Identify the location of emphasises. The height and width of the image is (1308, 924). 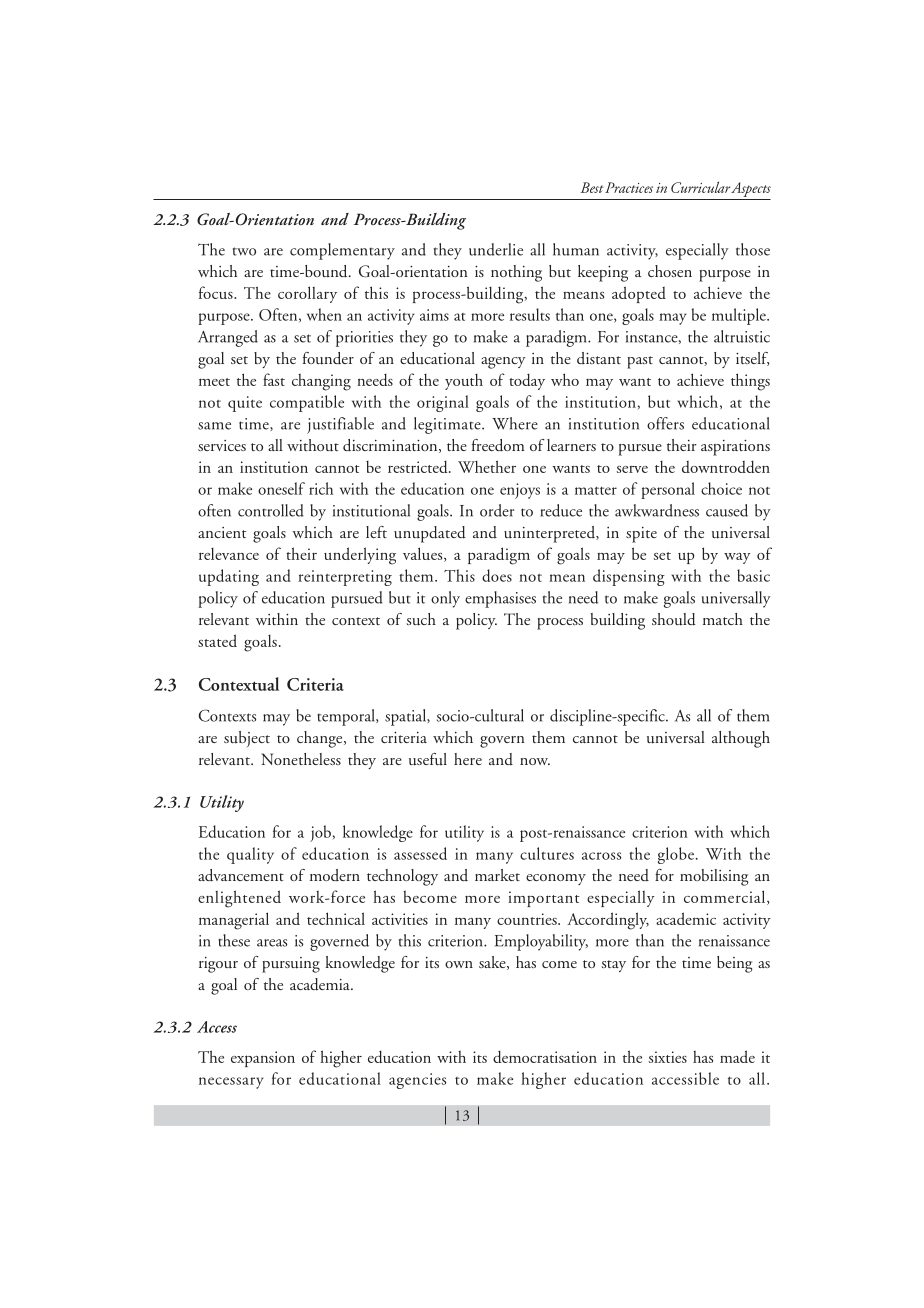
(500, 599).
